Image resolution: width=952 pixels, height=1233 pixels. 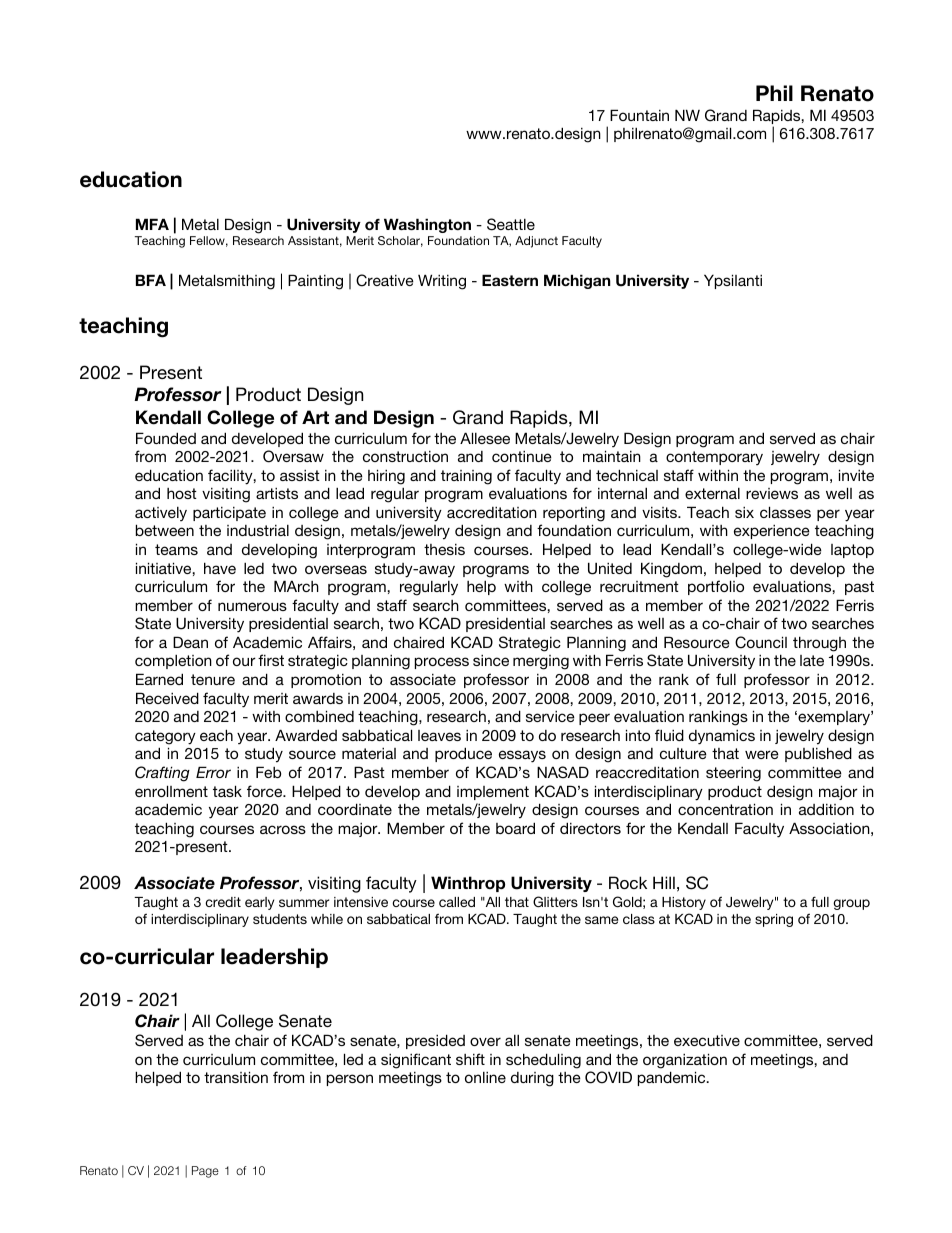 I want to click on late, so click(x=812, y=660).
